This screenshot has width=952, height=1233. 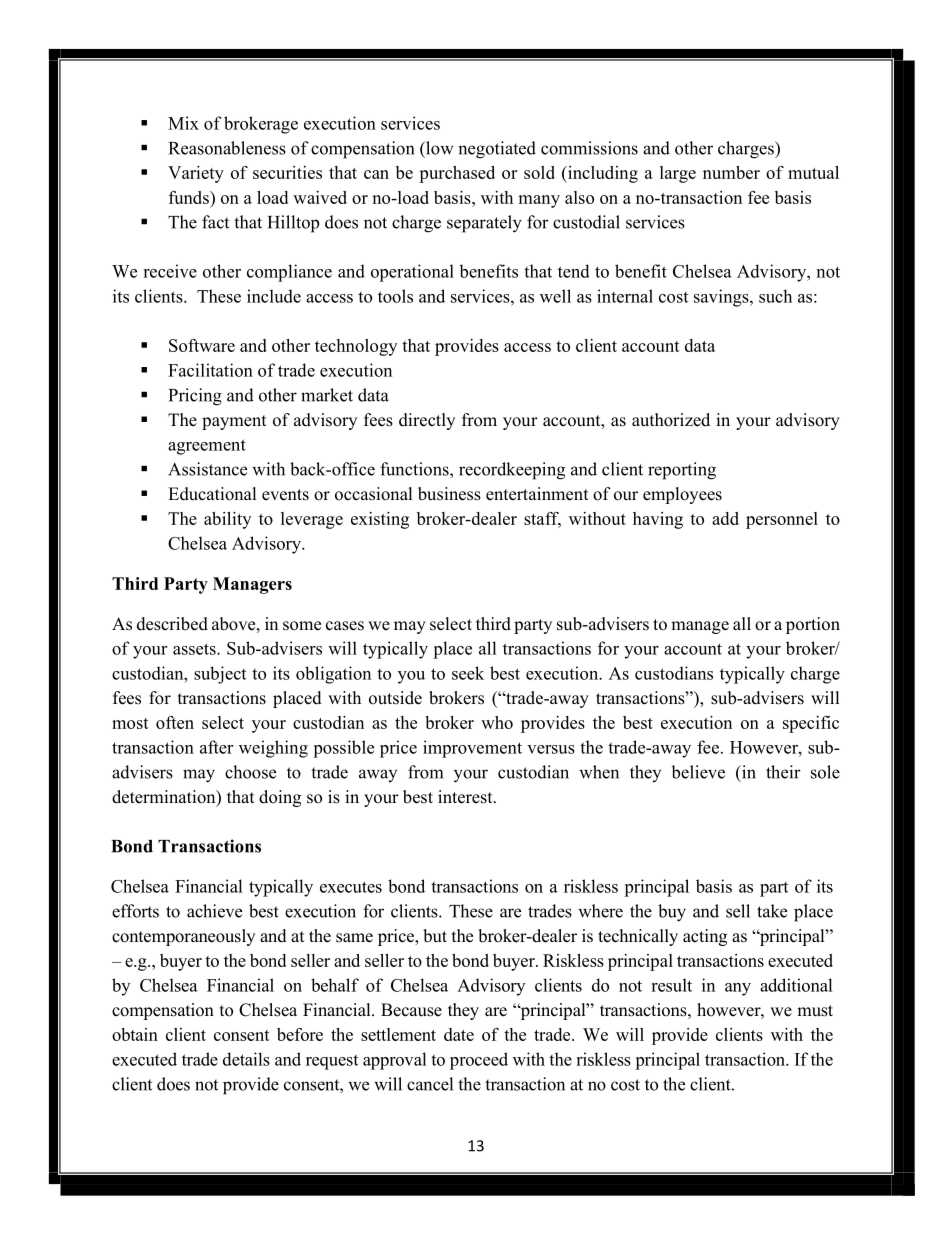 I want to click on described, so click(x=172, y=624).
